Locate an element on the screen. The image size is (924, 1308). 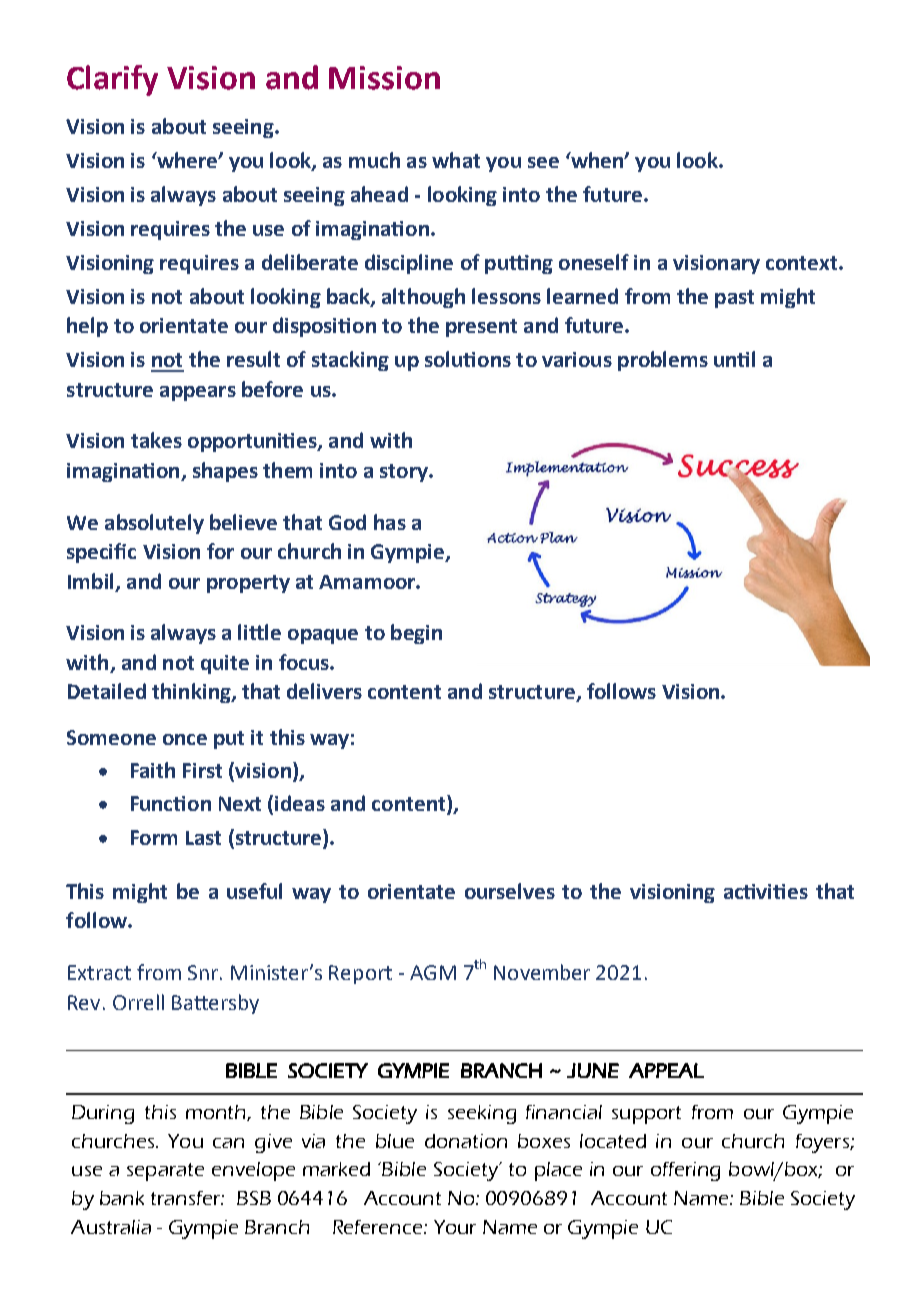
begin is located at coordinates (416, 634).
